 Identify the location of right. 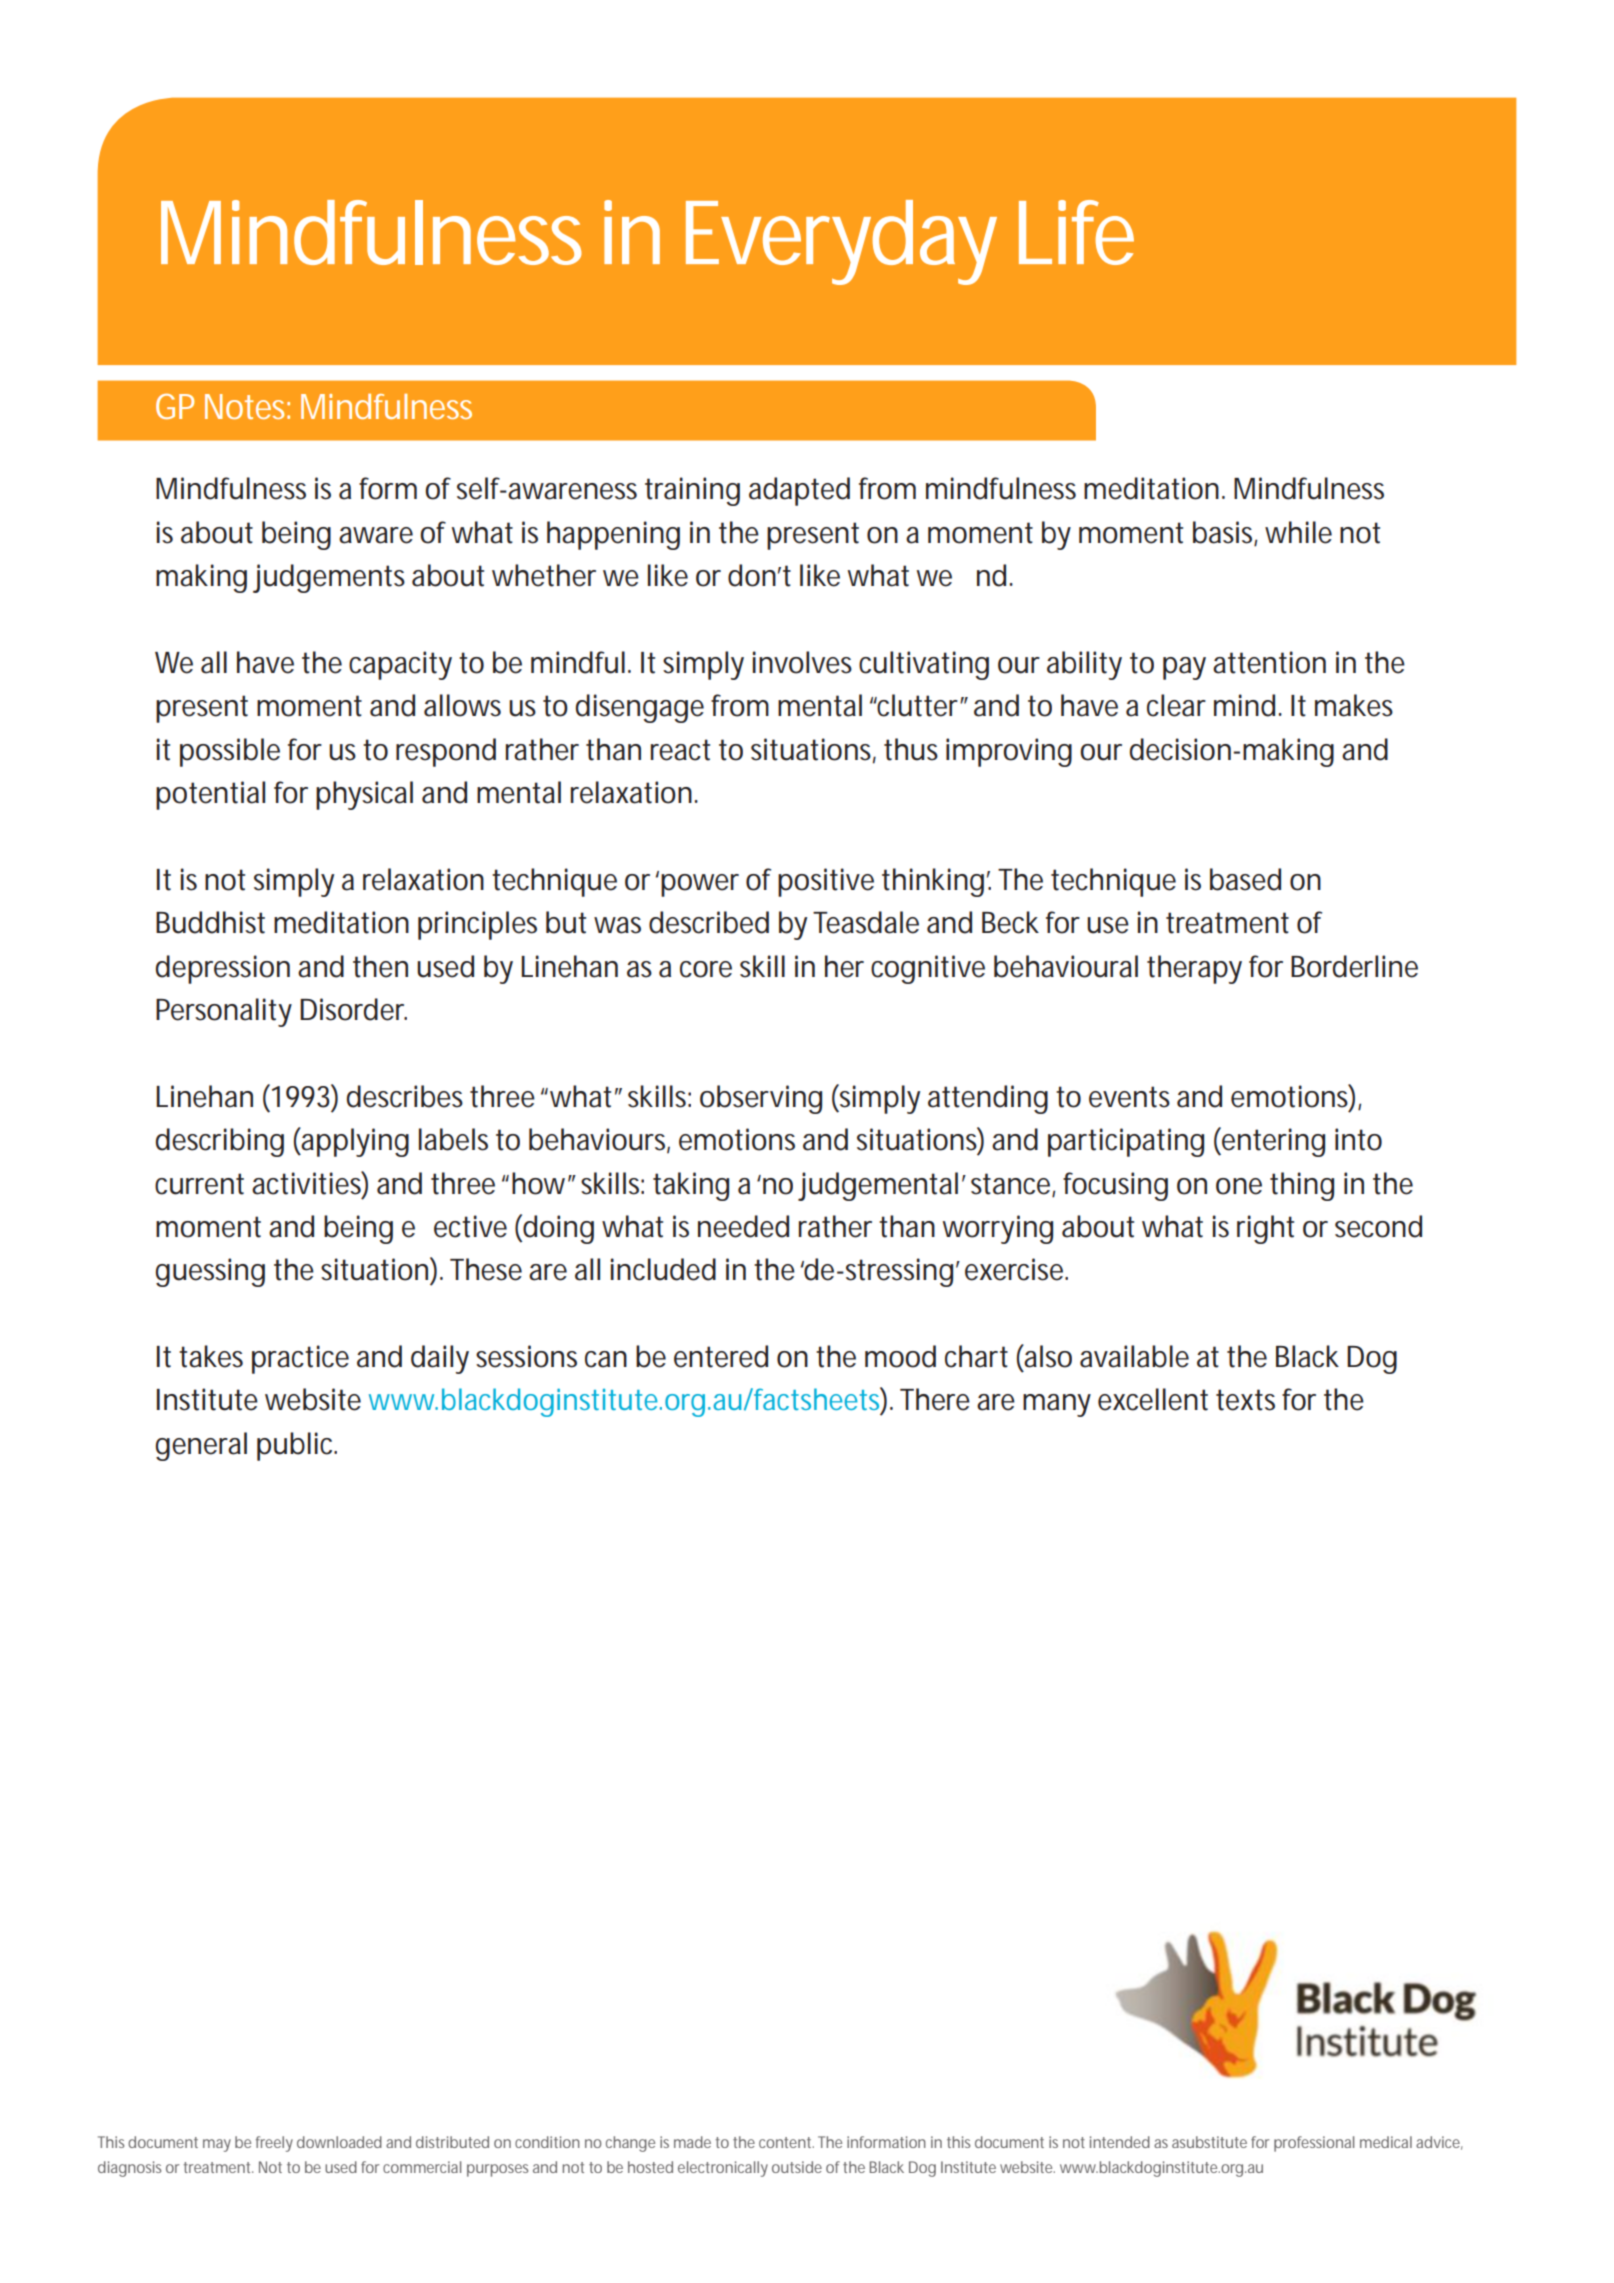
(1265, 1229).
